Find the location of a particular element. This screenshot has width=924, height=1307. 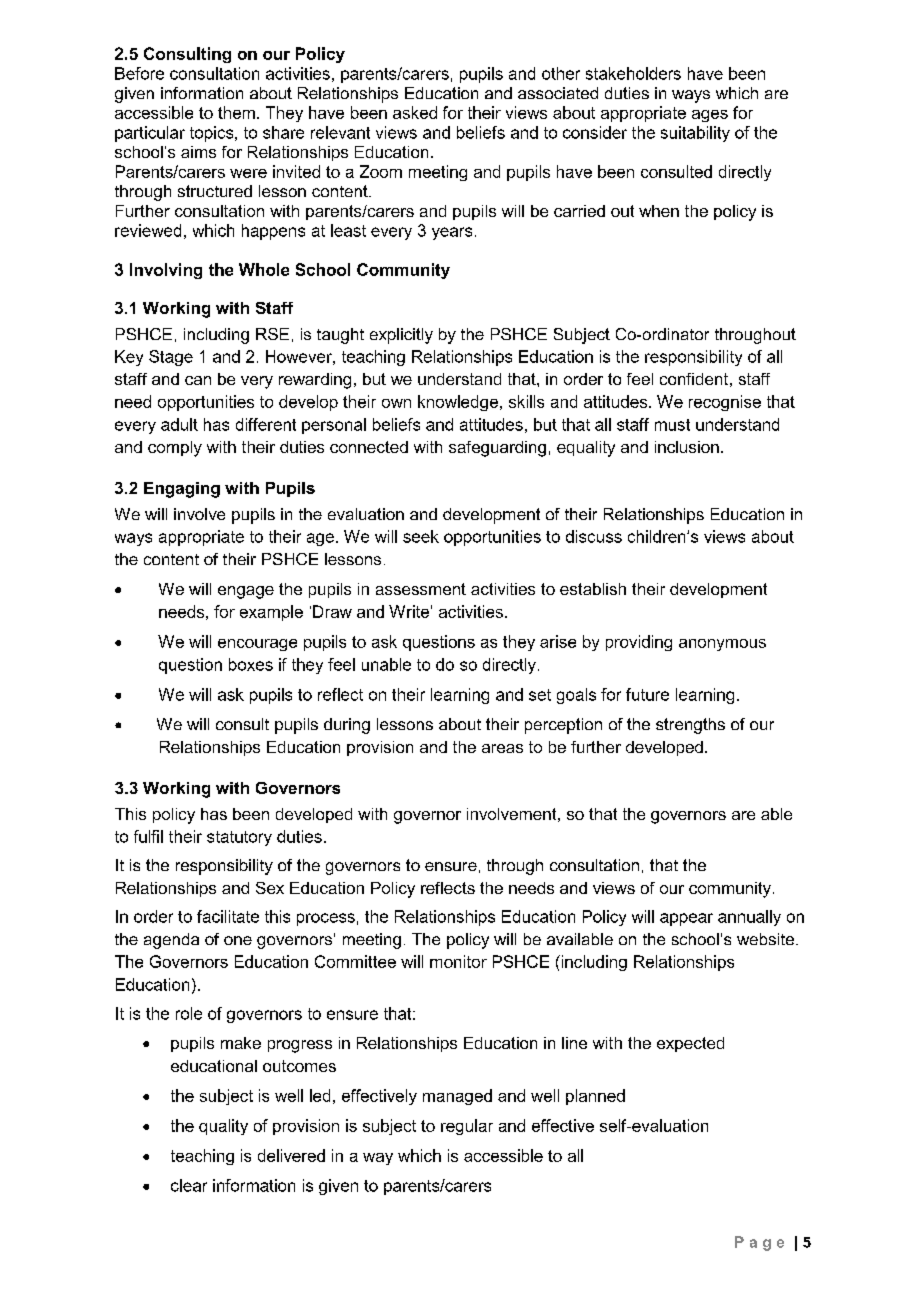

topics is located at coordinates (213, 134).
